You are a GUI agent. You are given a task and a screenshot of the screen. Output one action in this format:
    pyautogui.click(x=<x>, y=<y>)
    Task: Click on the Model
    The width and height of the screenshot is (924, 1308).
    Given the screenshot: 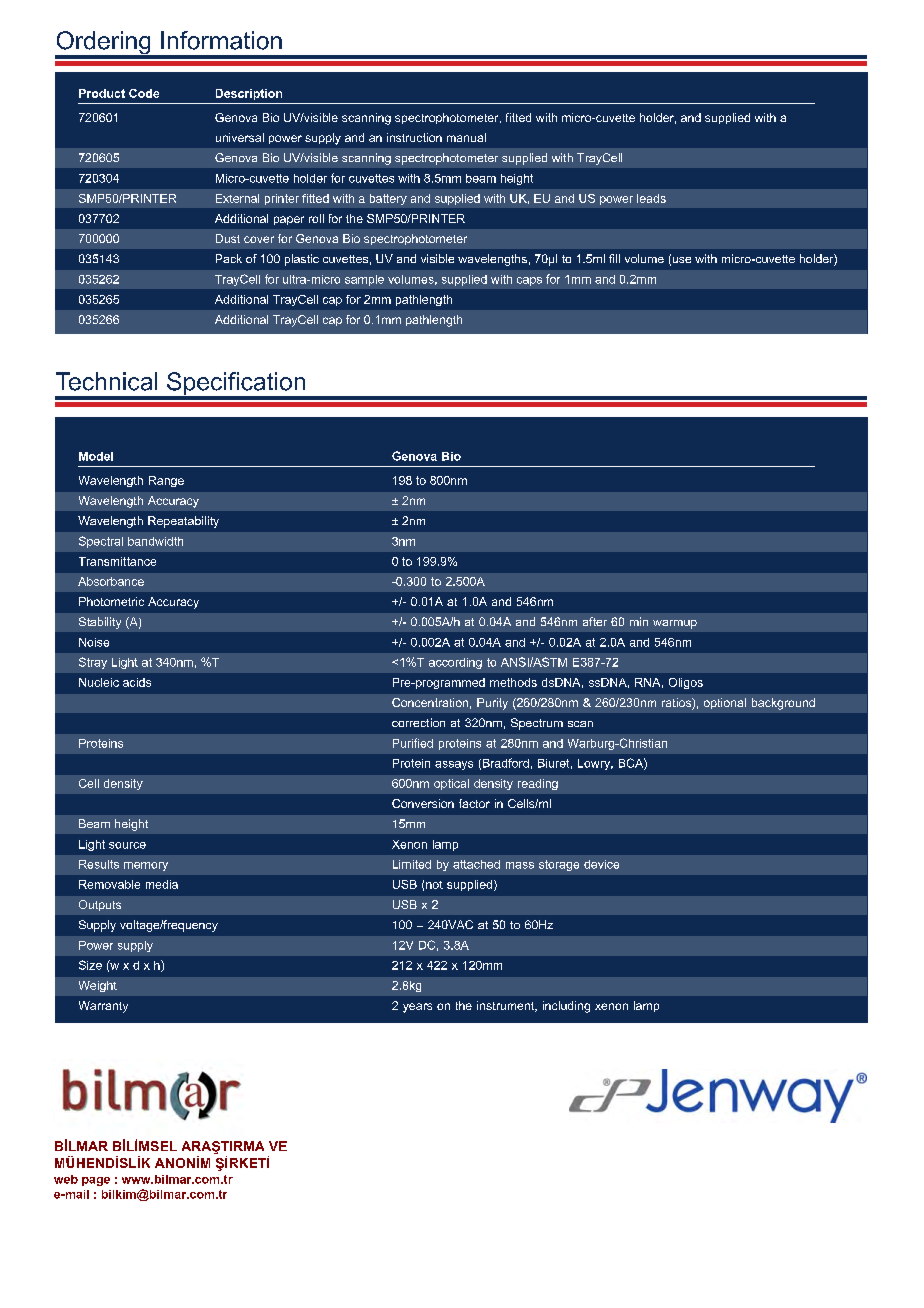 What is the action you would take?
    pyautogui.click(x=96, y=456)
